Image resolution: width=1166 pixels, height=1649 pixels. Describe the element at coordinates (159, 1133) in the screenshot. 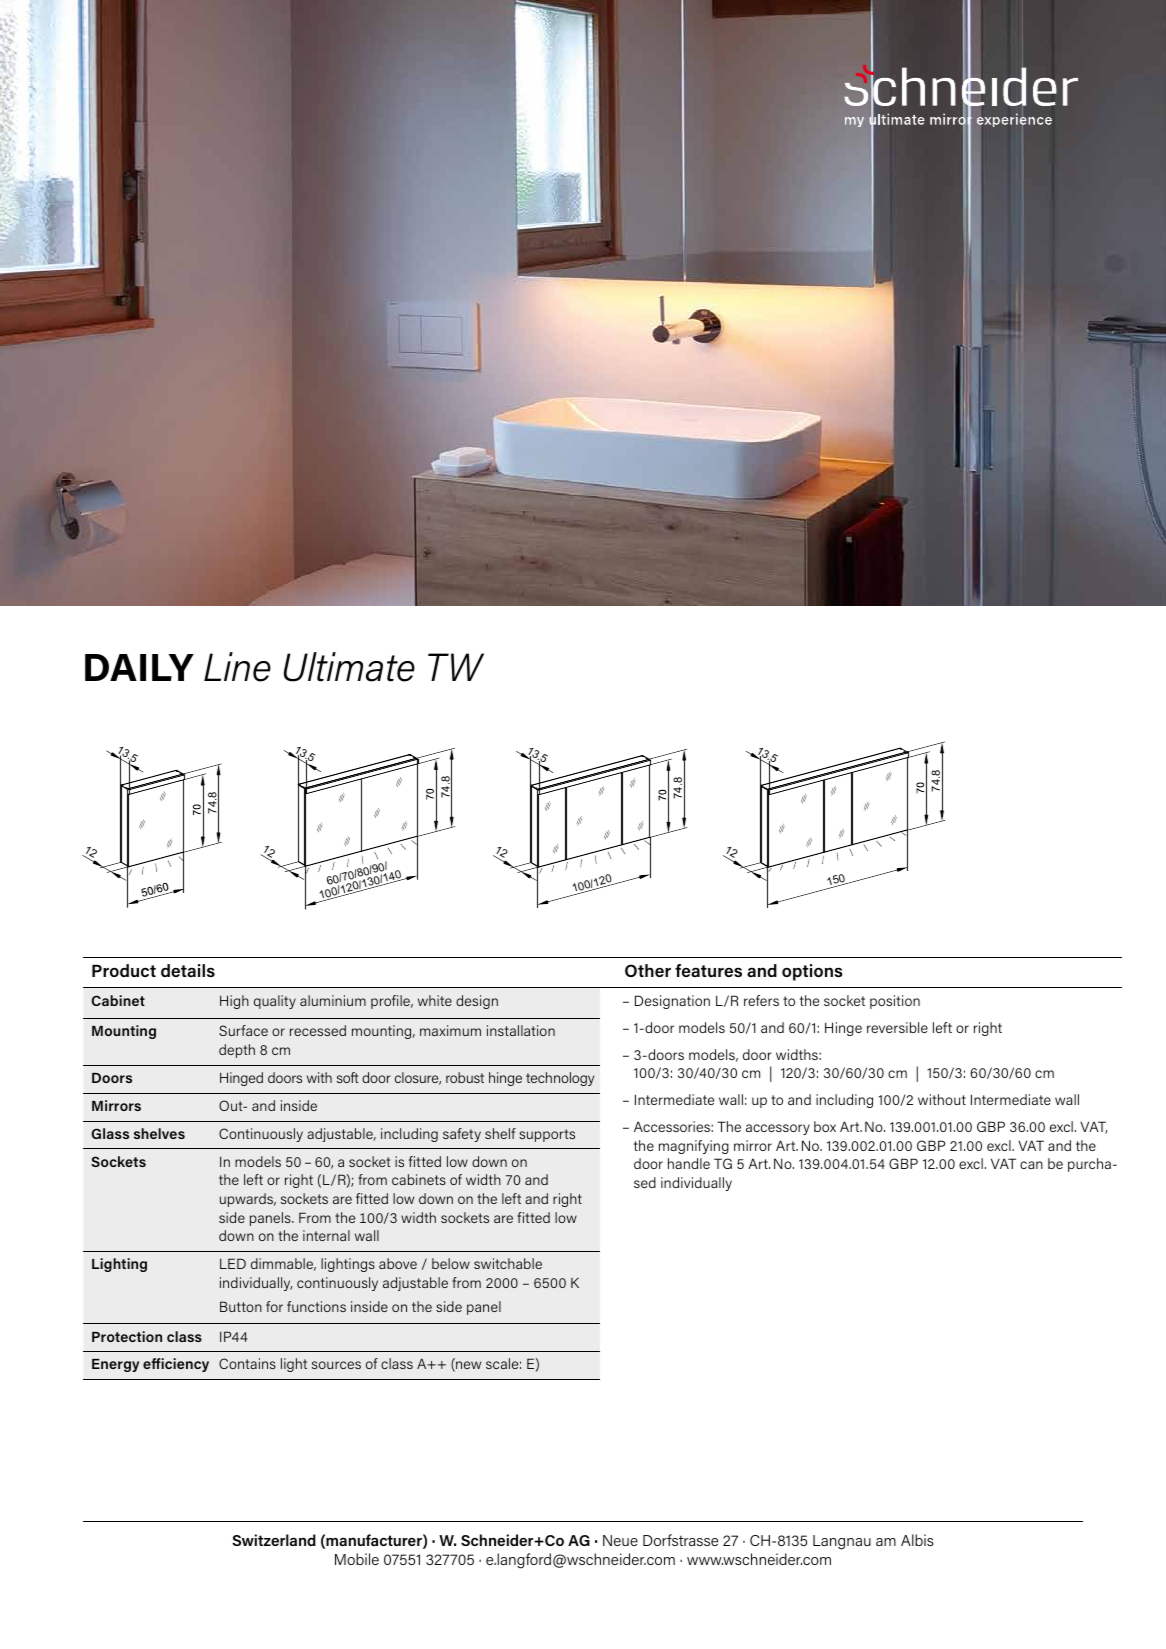

I see `shelves` at that location.
